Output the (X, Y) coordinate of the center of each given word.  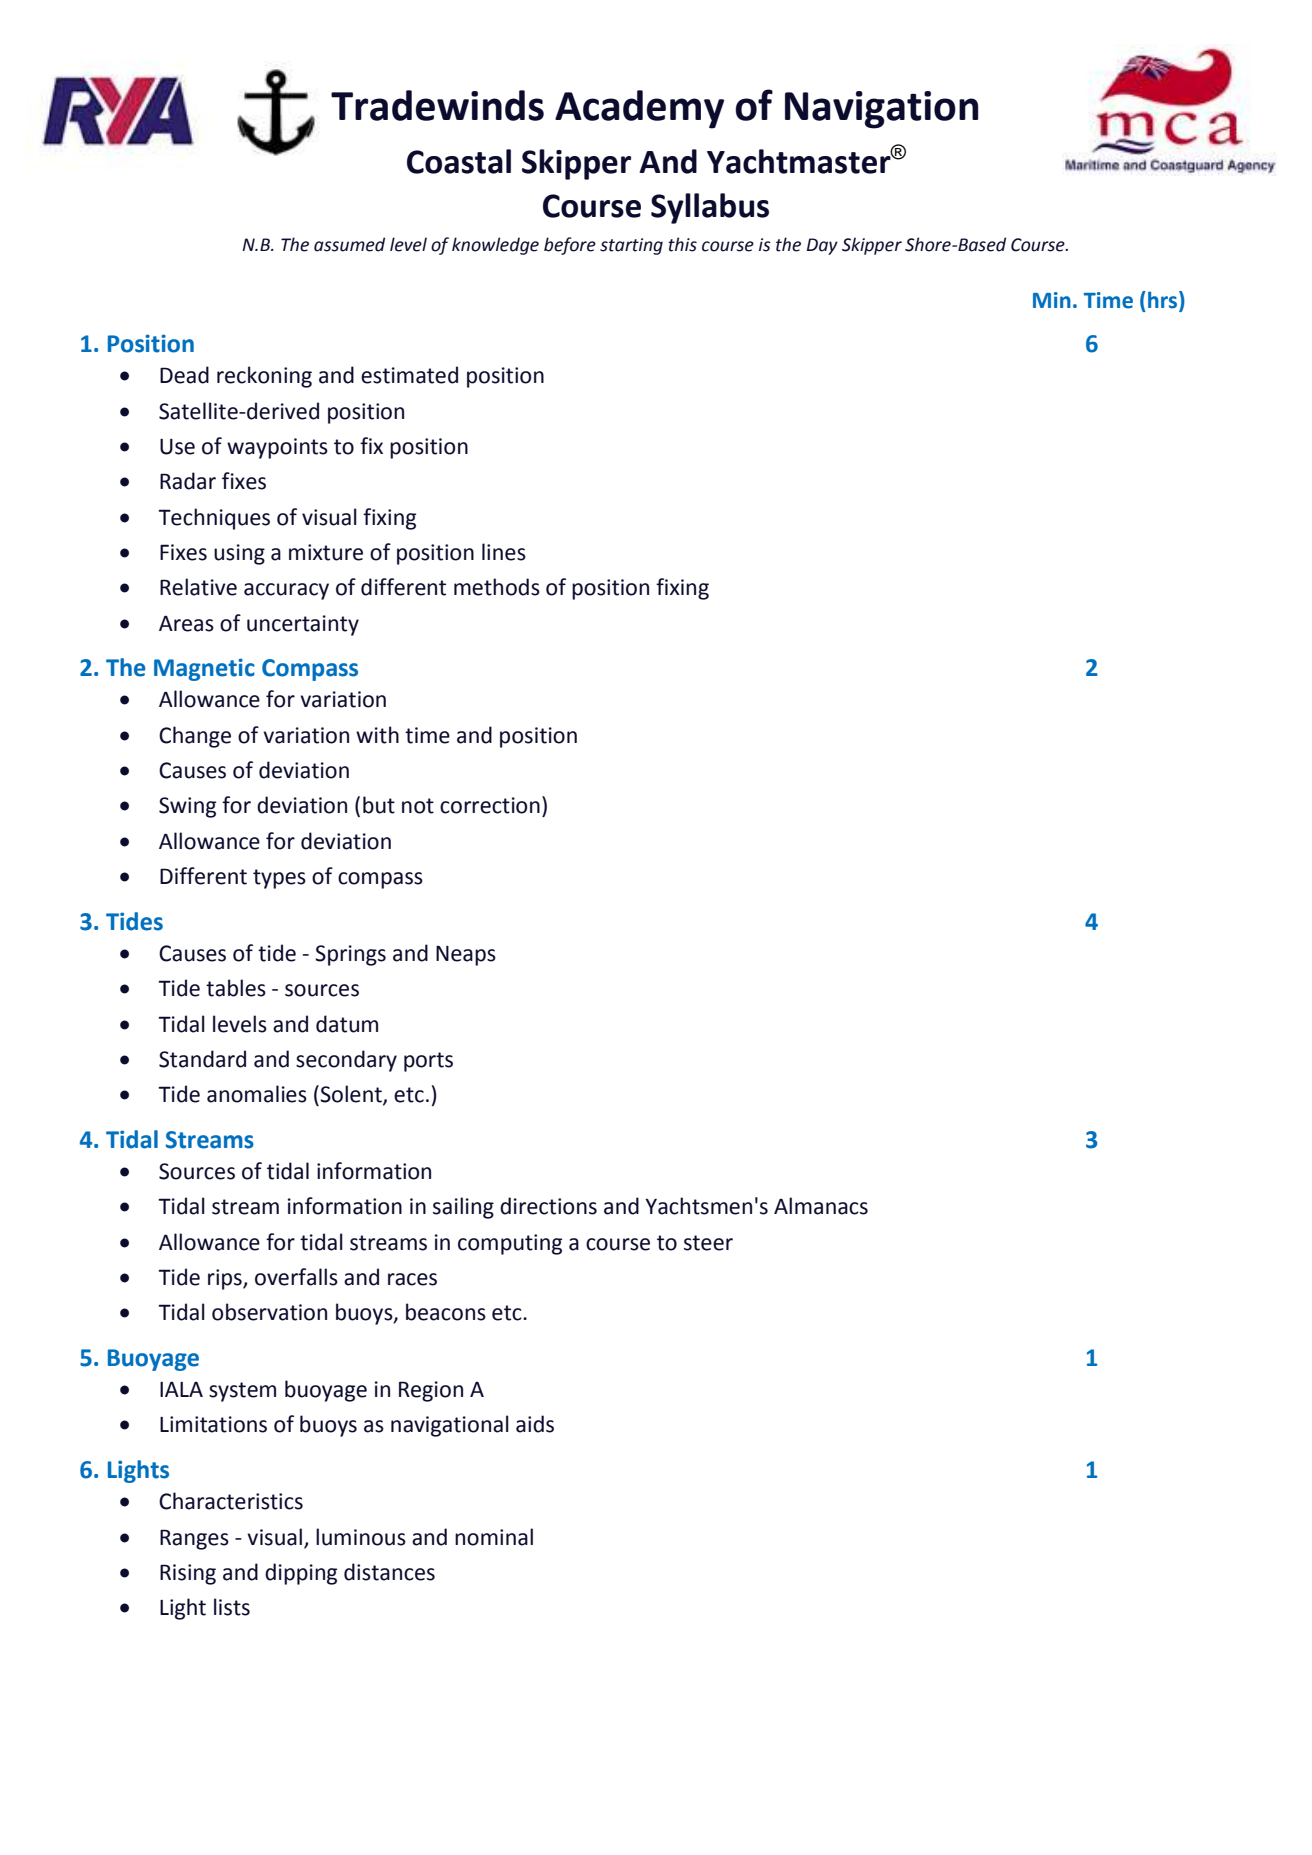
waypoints (277, 448)
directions (548, 1206)
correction (490, 805)
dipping (301, 1574)
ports (428, 1062)
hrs (1164, 301)
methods (497, 587)
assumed (349, 244)
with (377, 735)
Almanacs (821, 1206)
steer (708, 1243)
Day (822, 246)
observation (269, 1312)
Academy (639, 109)
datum (347, 1024)
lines (504, 552)
